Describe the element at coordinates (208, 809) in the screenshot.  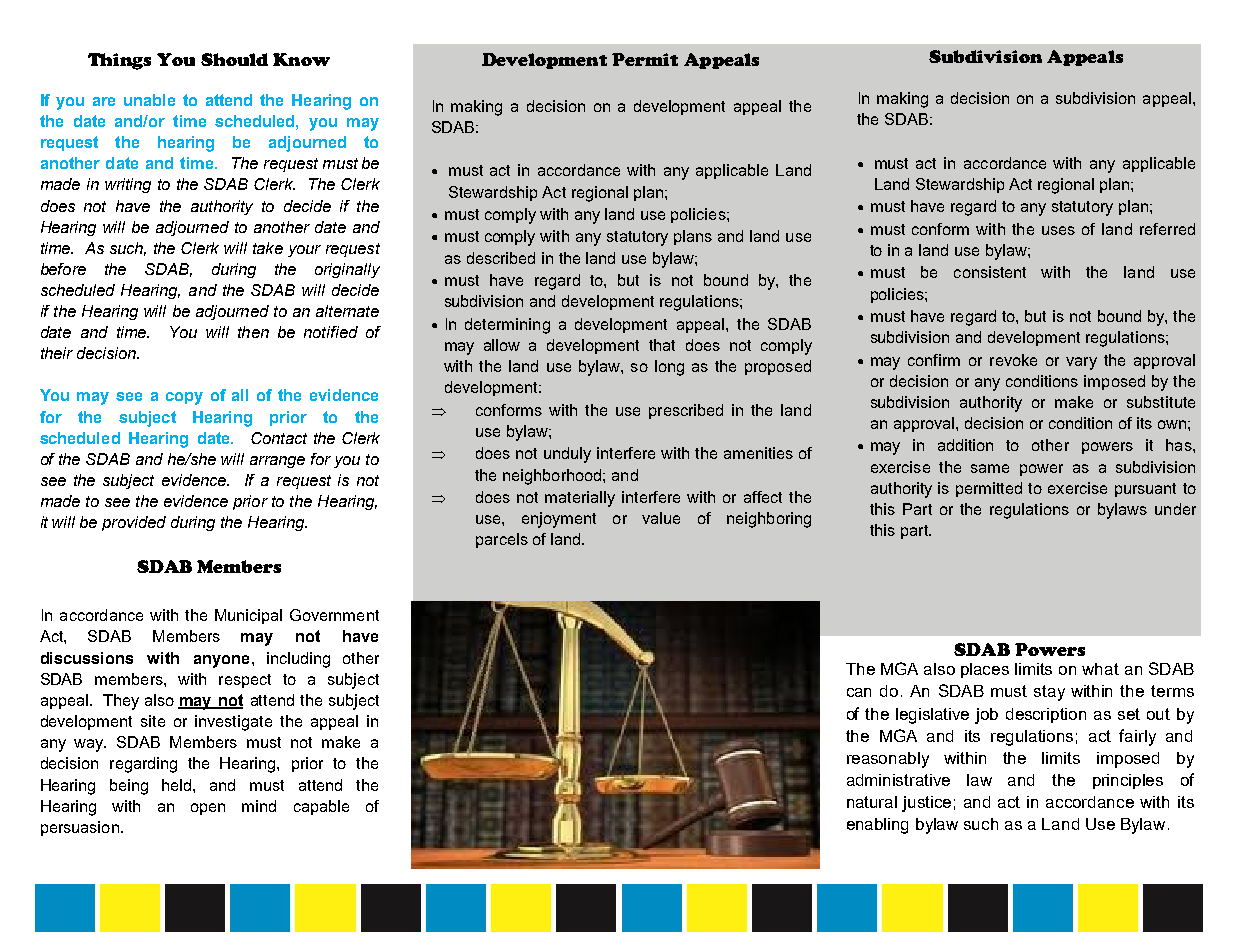
I see `open` at that location.
